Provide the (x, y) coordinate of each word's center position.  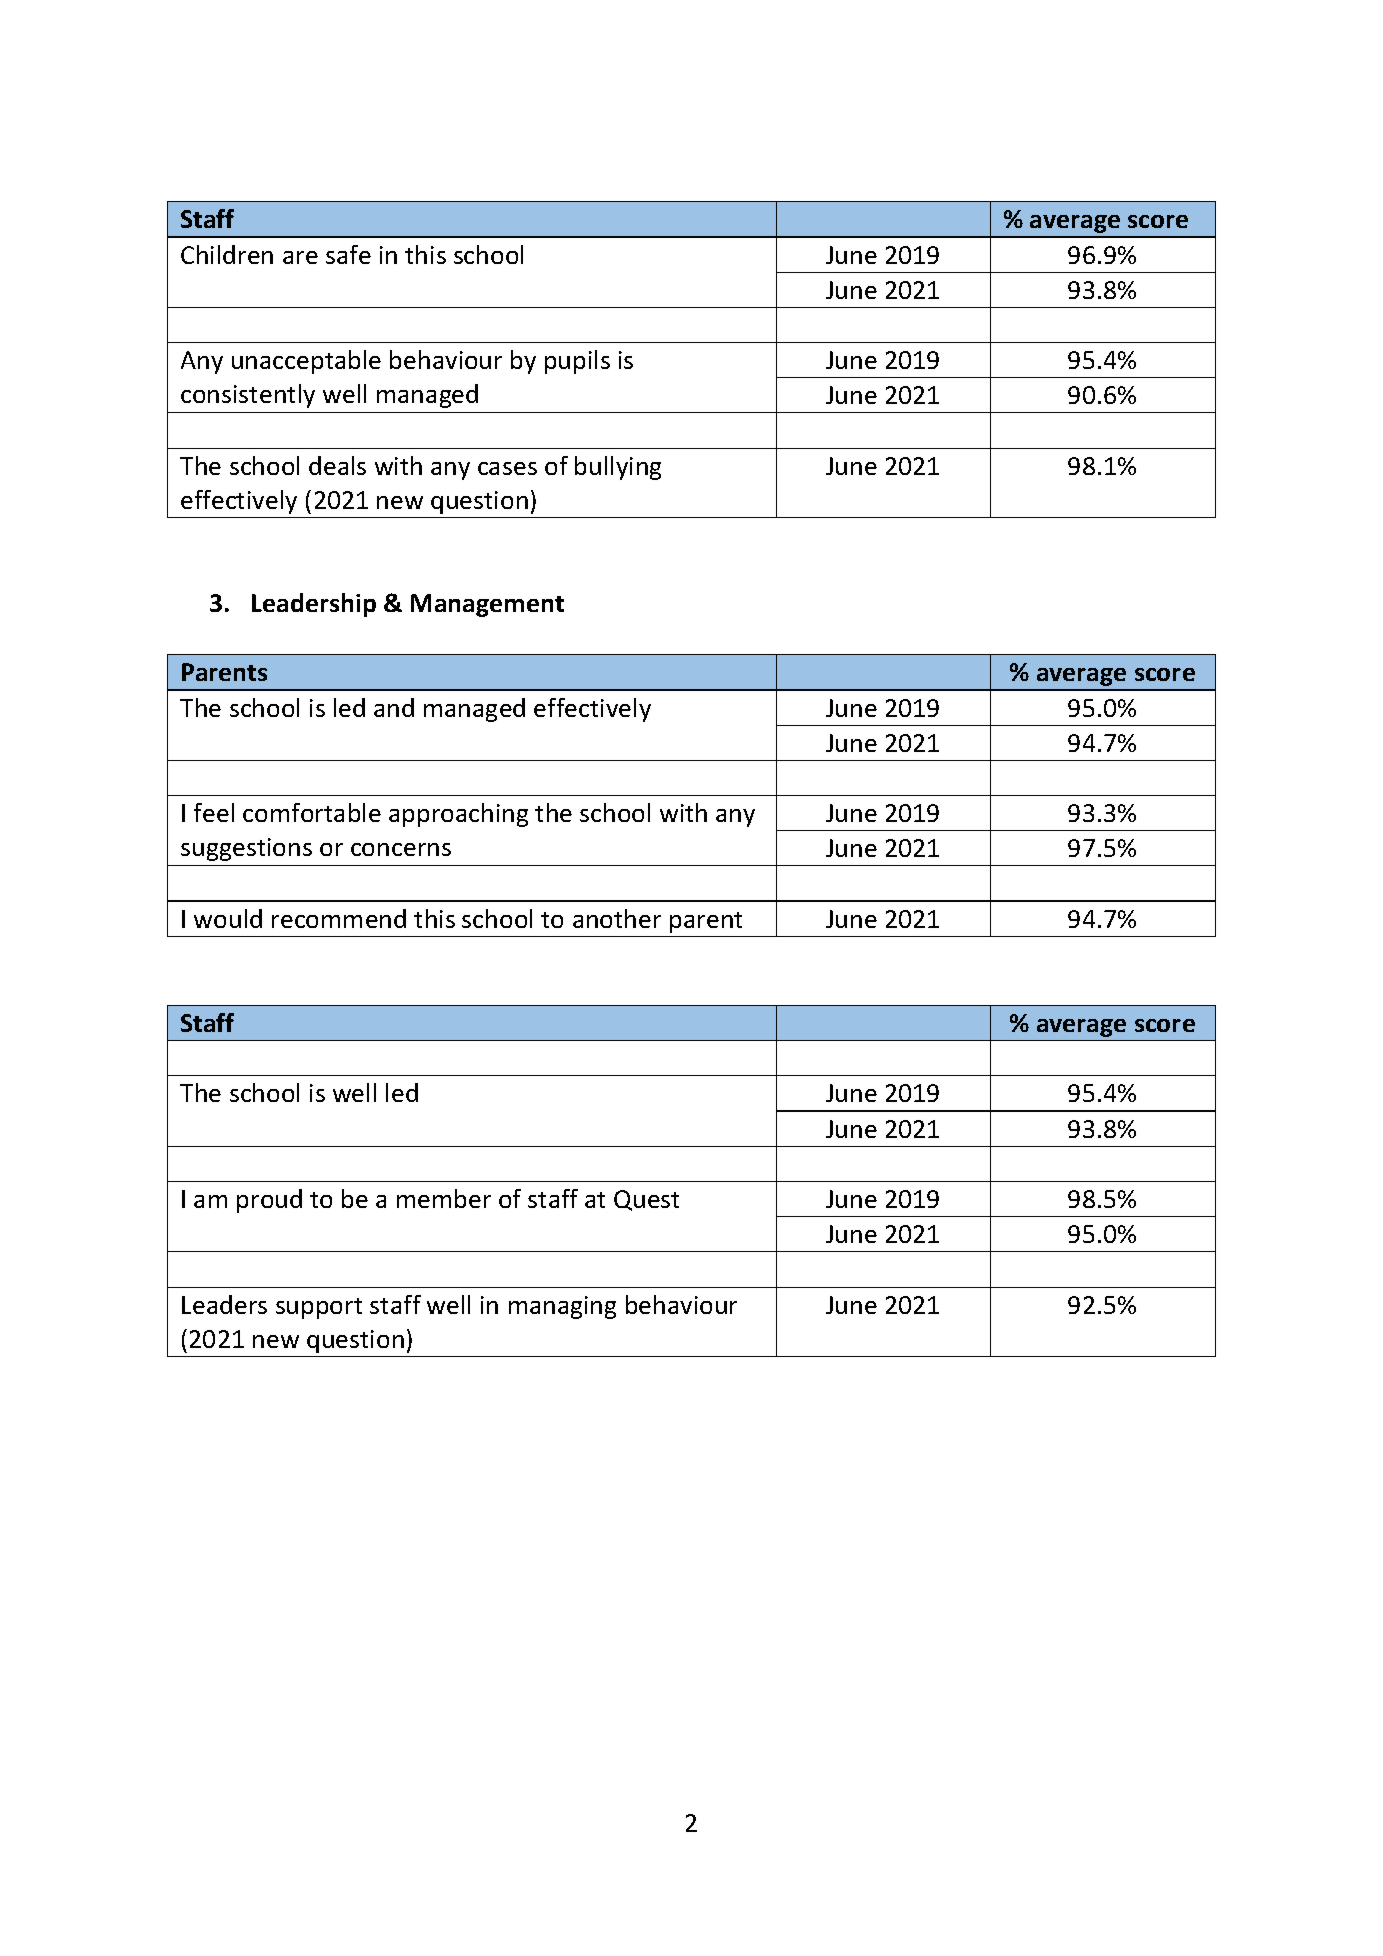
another (617, 918)
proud (269, 1201)
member (444, 1198)
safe (348, 254)
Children (227, 254)
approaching (458, 815)
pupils (577, 362)
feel (214, 812)
